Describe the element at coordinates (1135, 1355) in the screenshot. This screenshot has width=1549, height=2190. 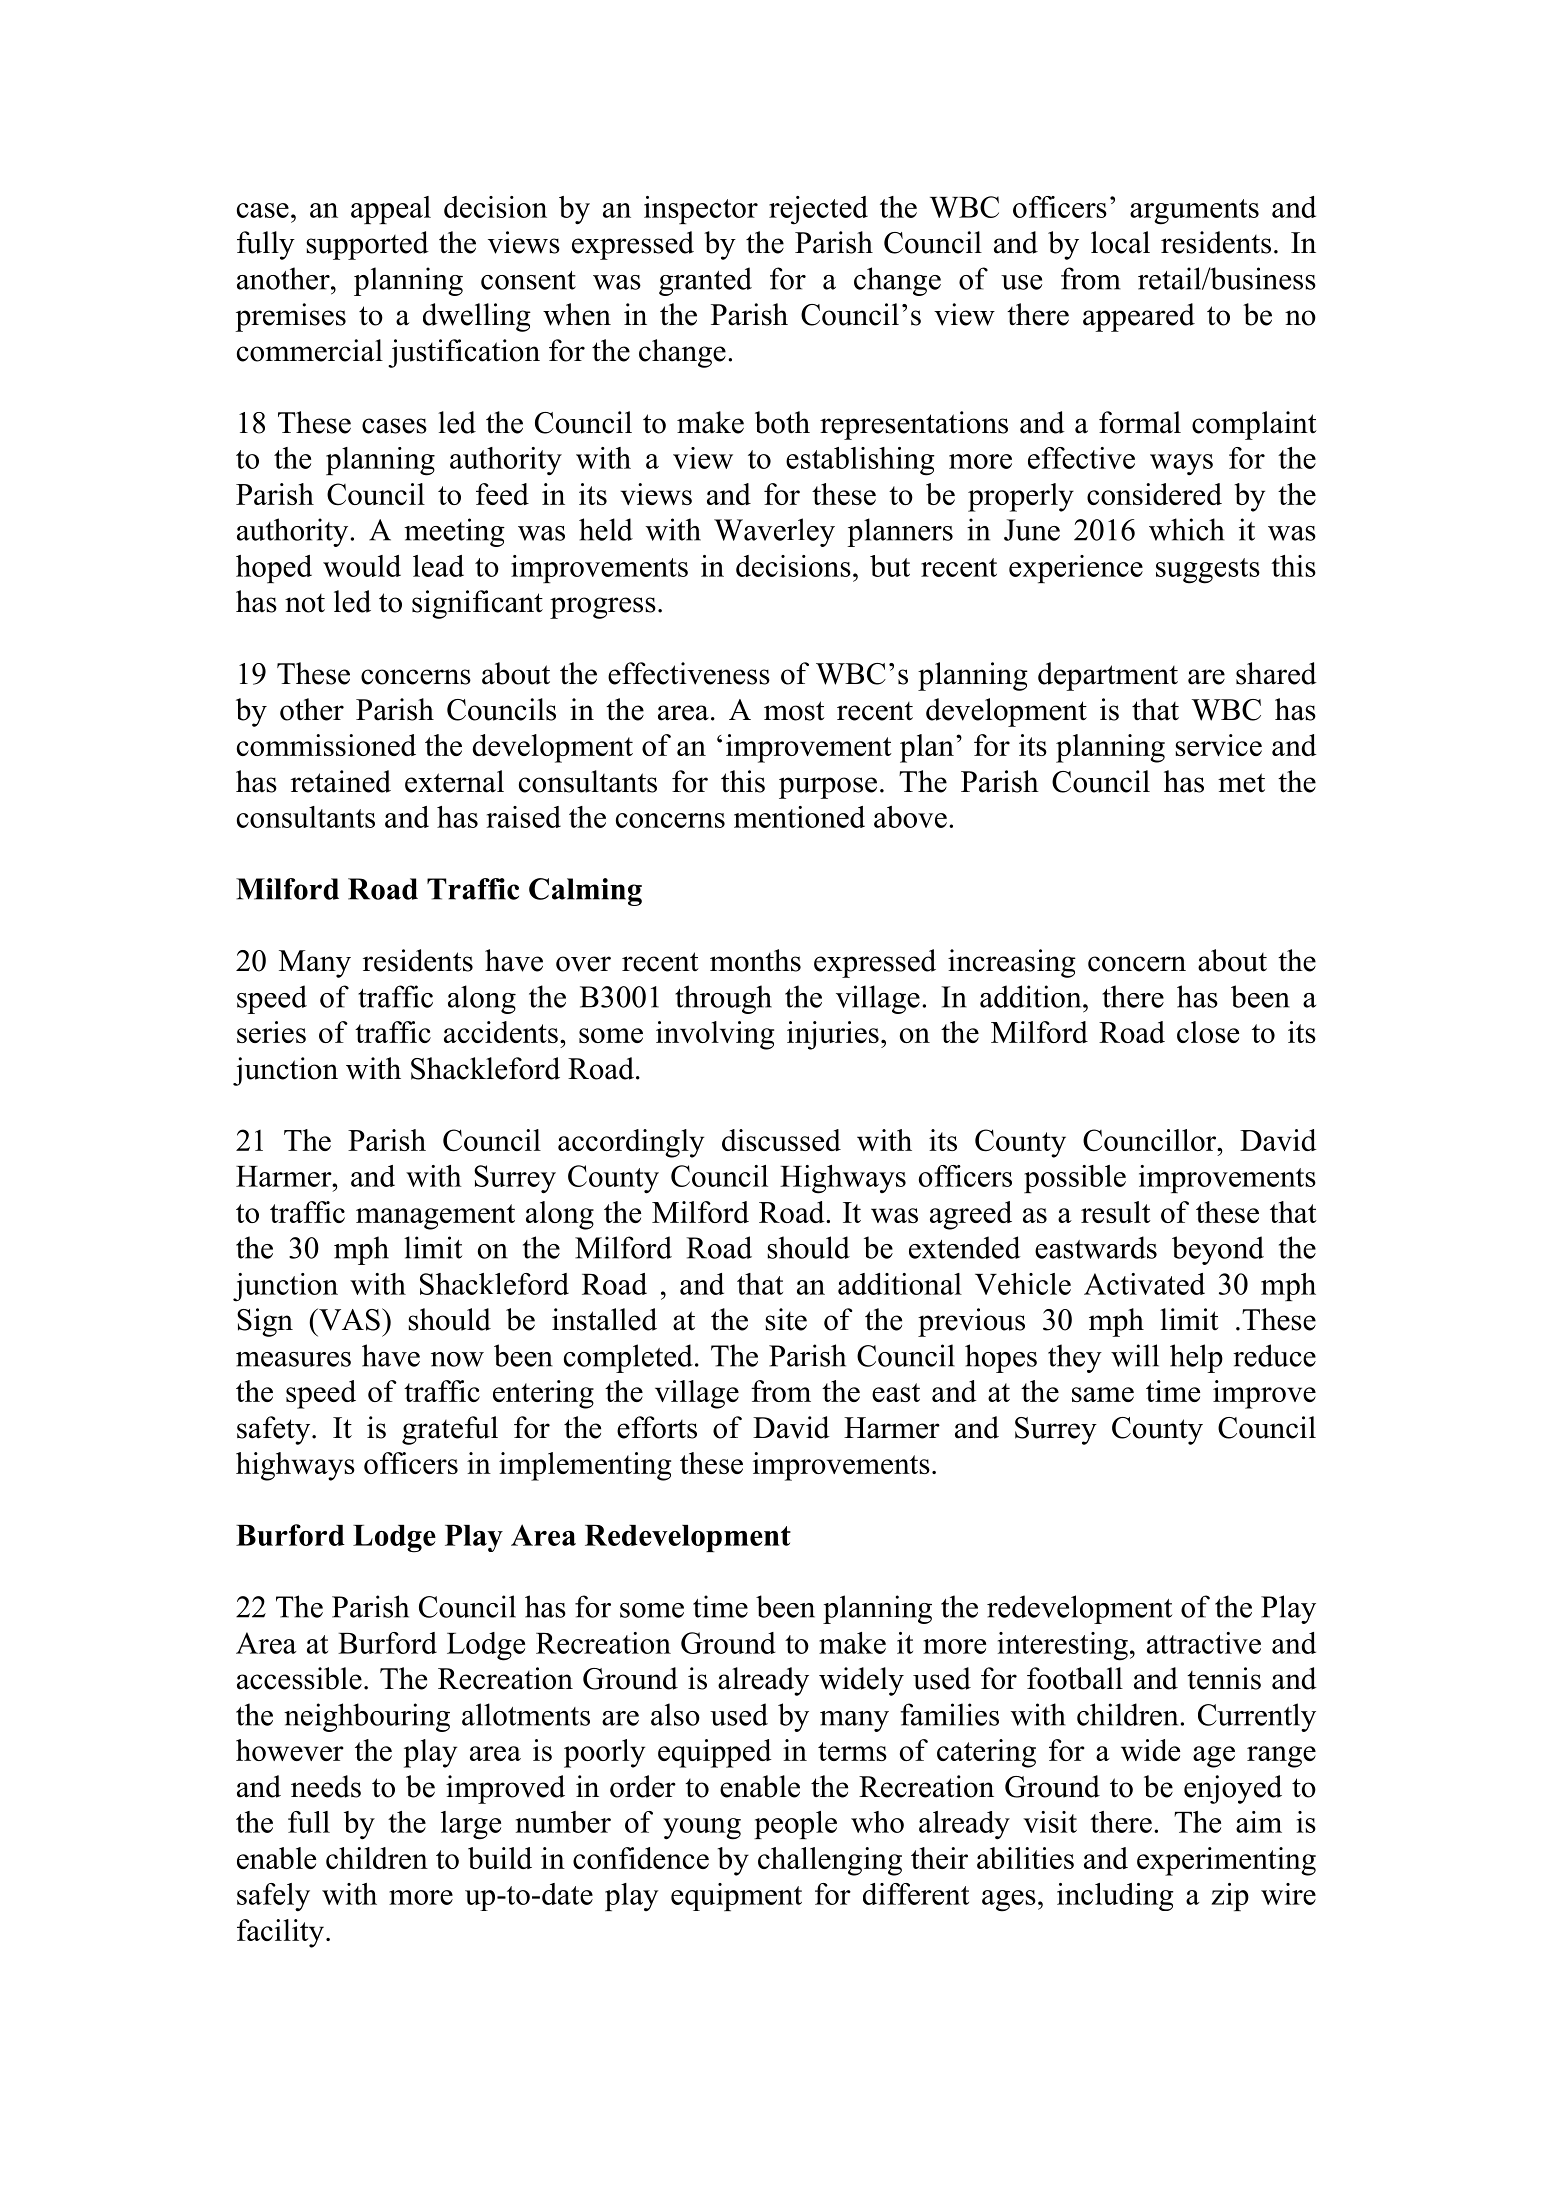
I see `will` at that location.
